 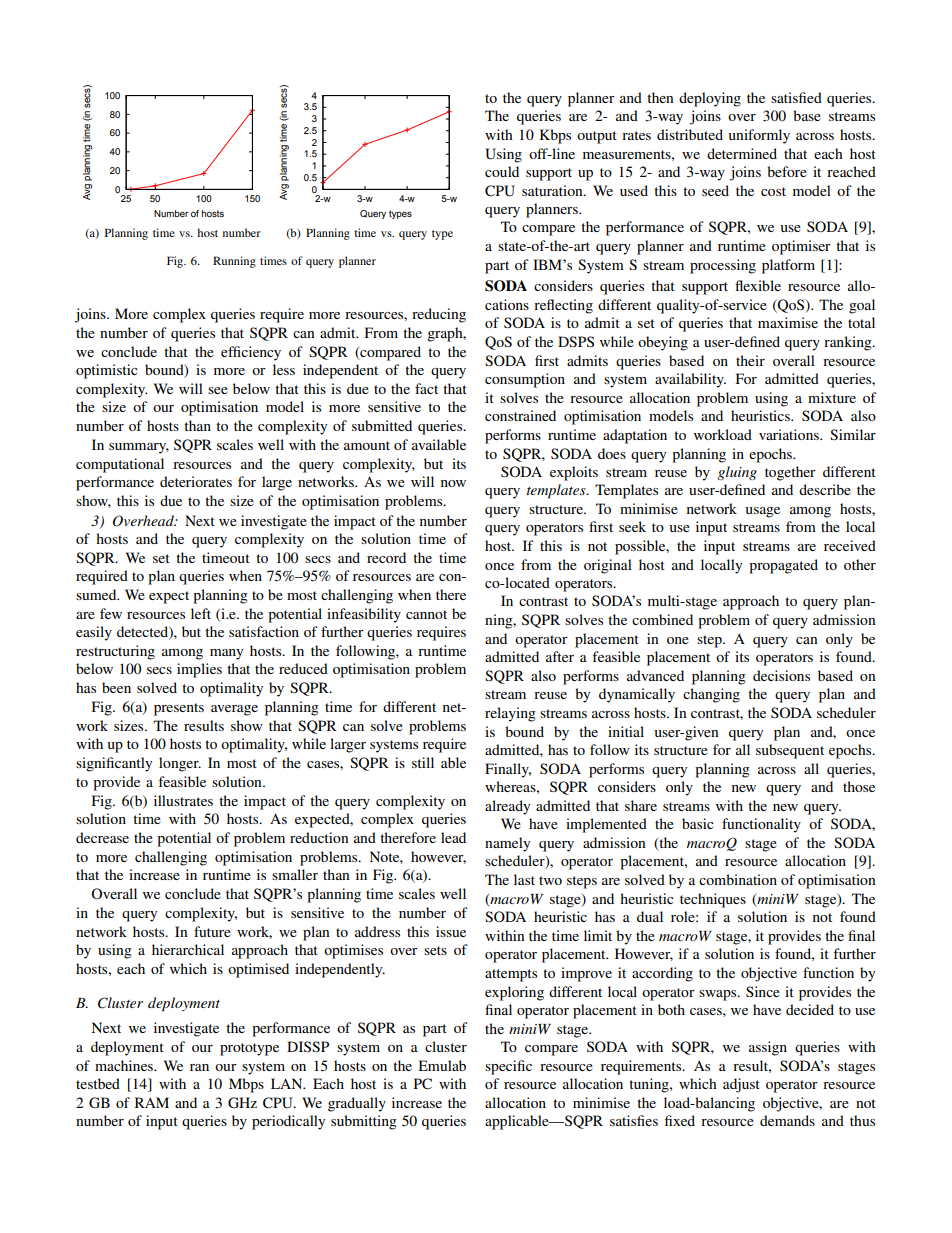 What do you see at coordinates (152, 1102) in the screenshot?
I see `RAM` at bounding box center [152, 1102].
